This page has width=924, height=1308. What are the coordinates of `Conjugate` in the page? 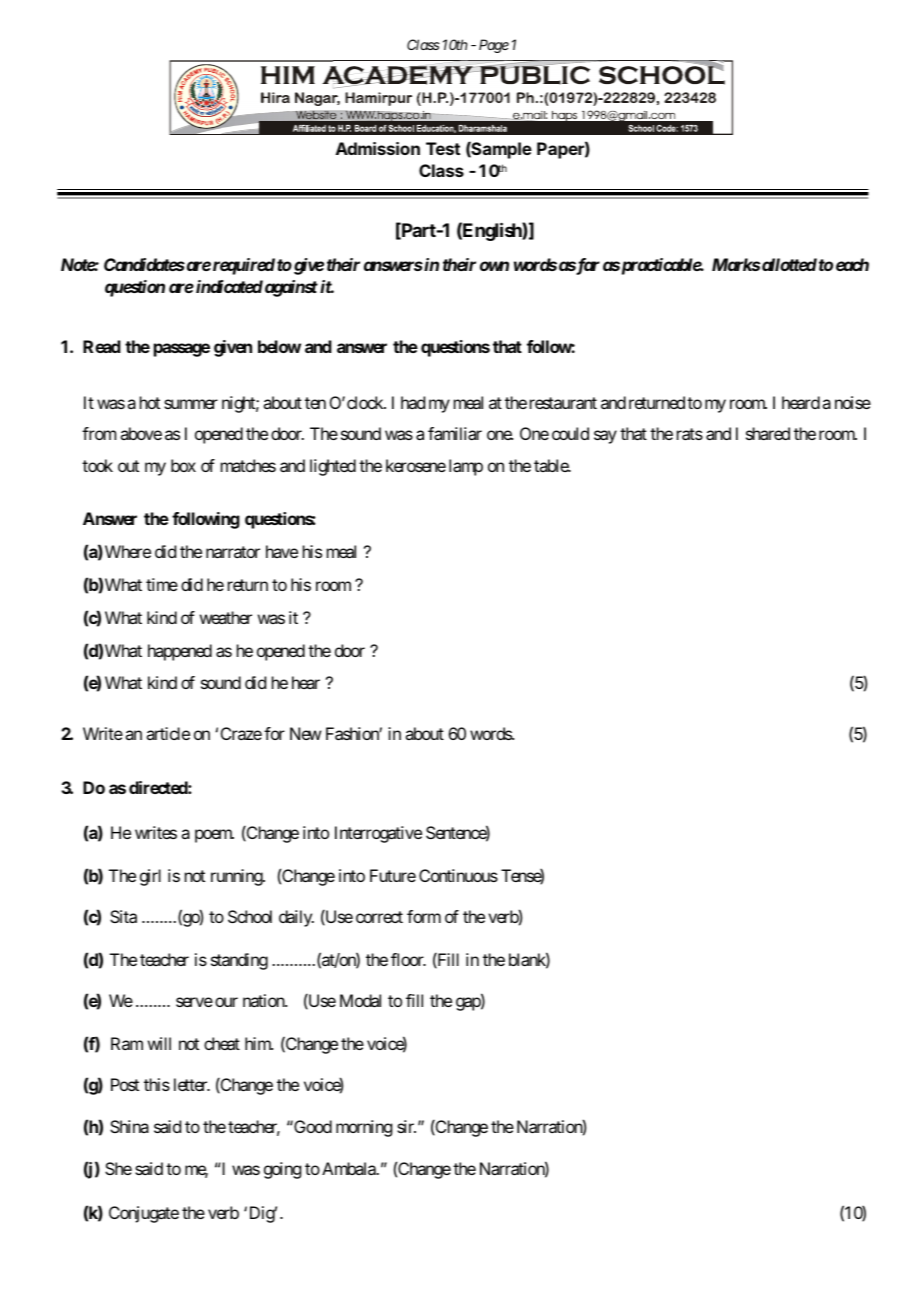 It's located at (144, 1214).
